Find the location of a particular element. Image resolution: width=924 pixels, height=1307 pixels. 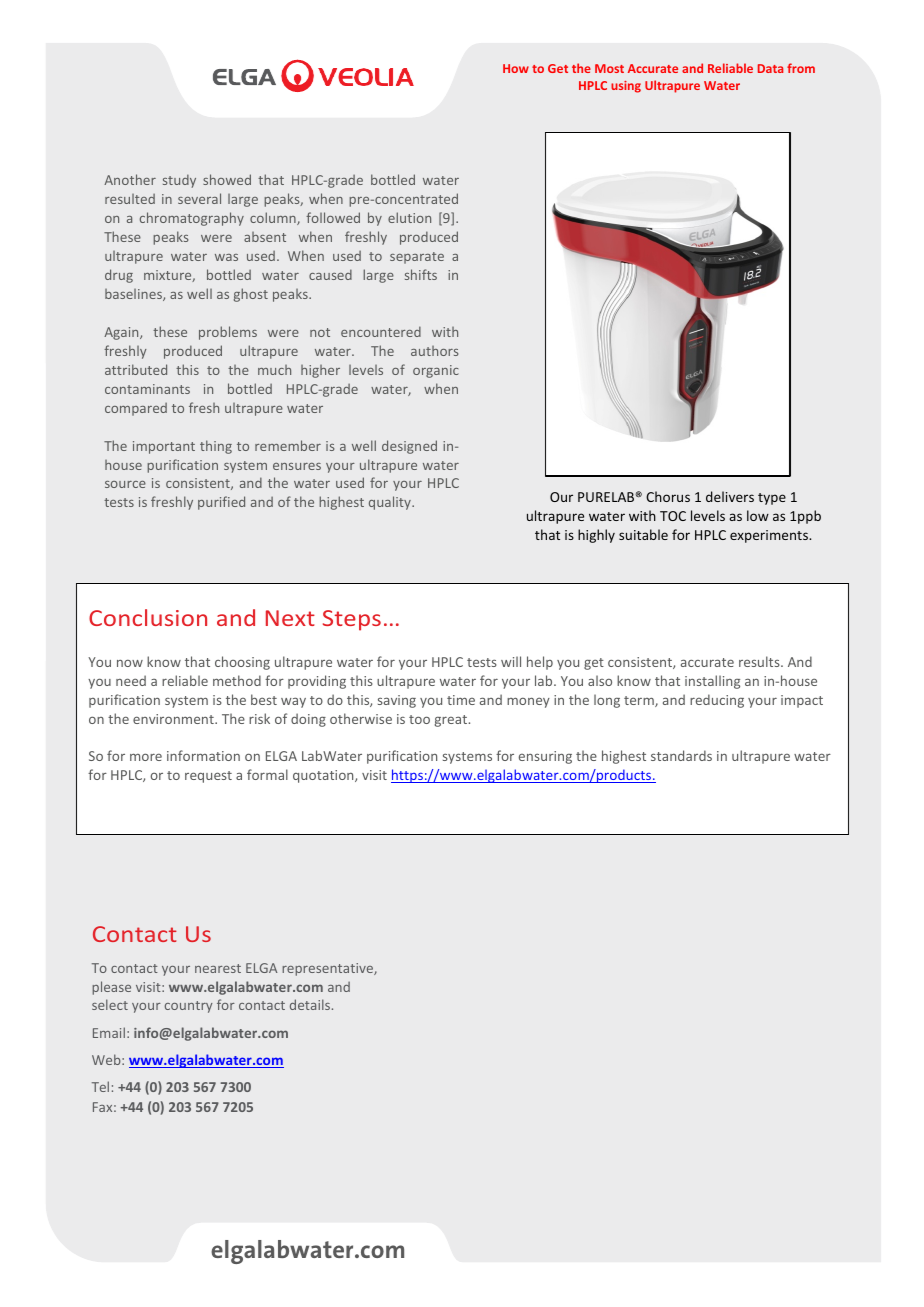

study is located at coordinates (179, 181).
